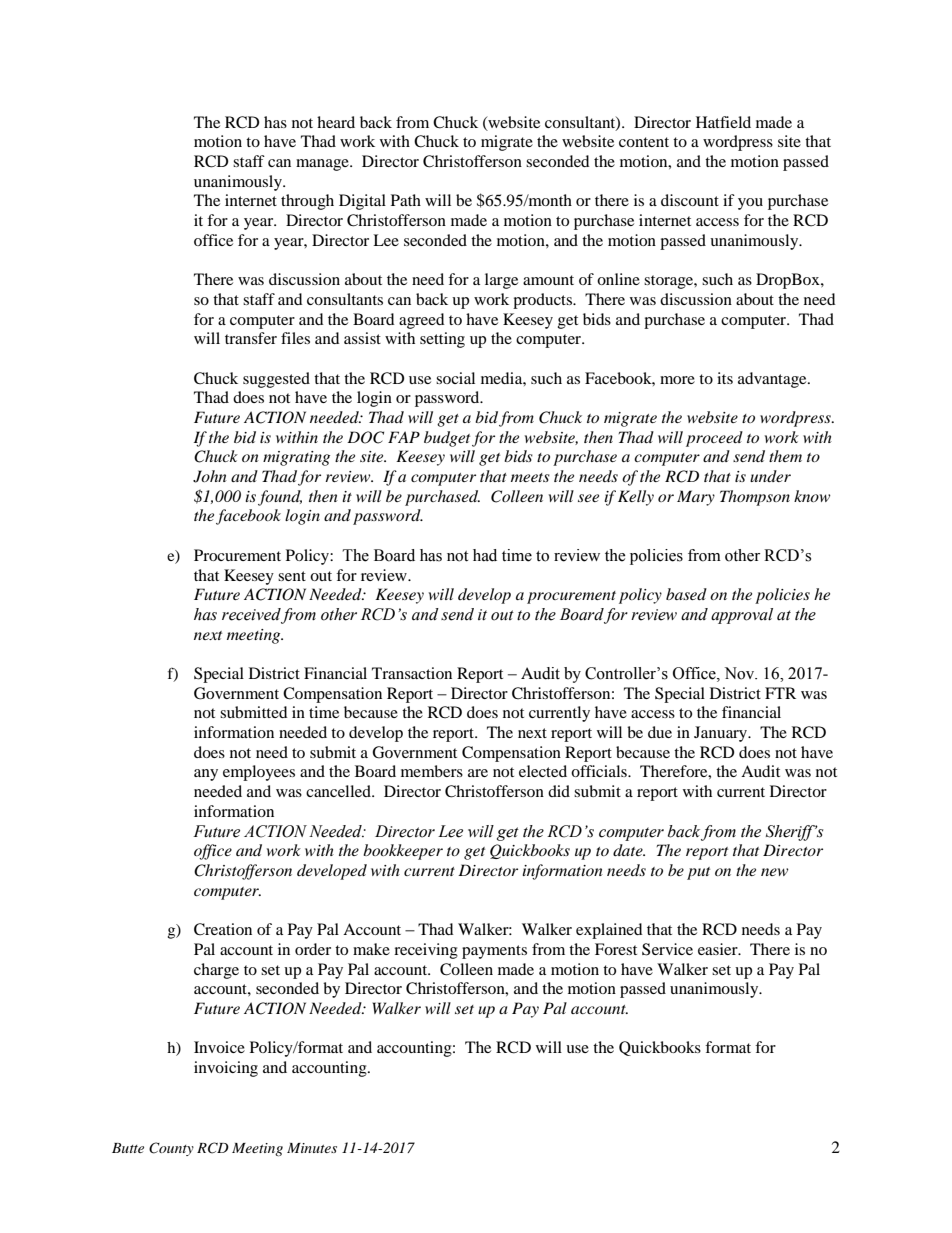 The width and height of the page is (952, 1233). What do you see at coordinates (447, 439) in the page?
I see `budget` at bounding box center [447, 439].
